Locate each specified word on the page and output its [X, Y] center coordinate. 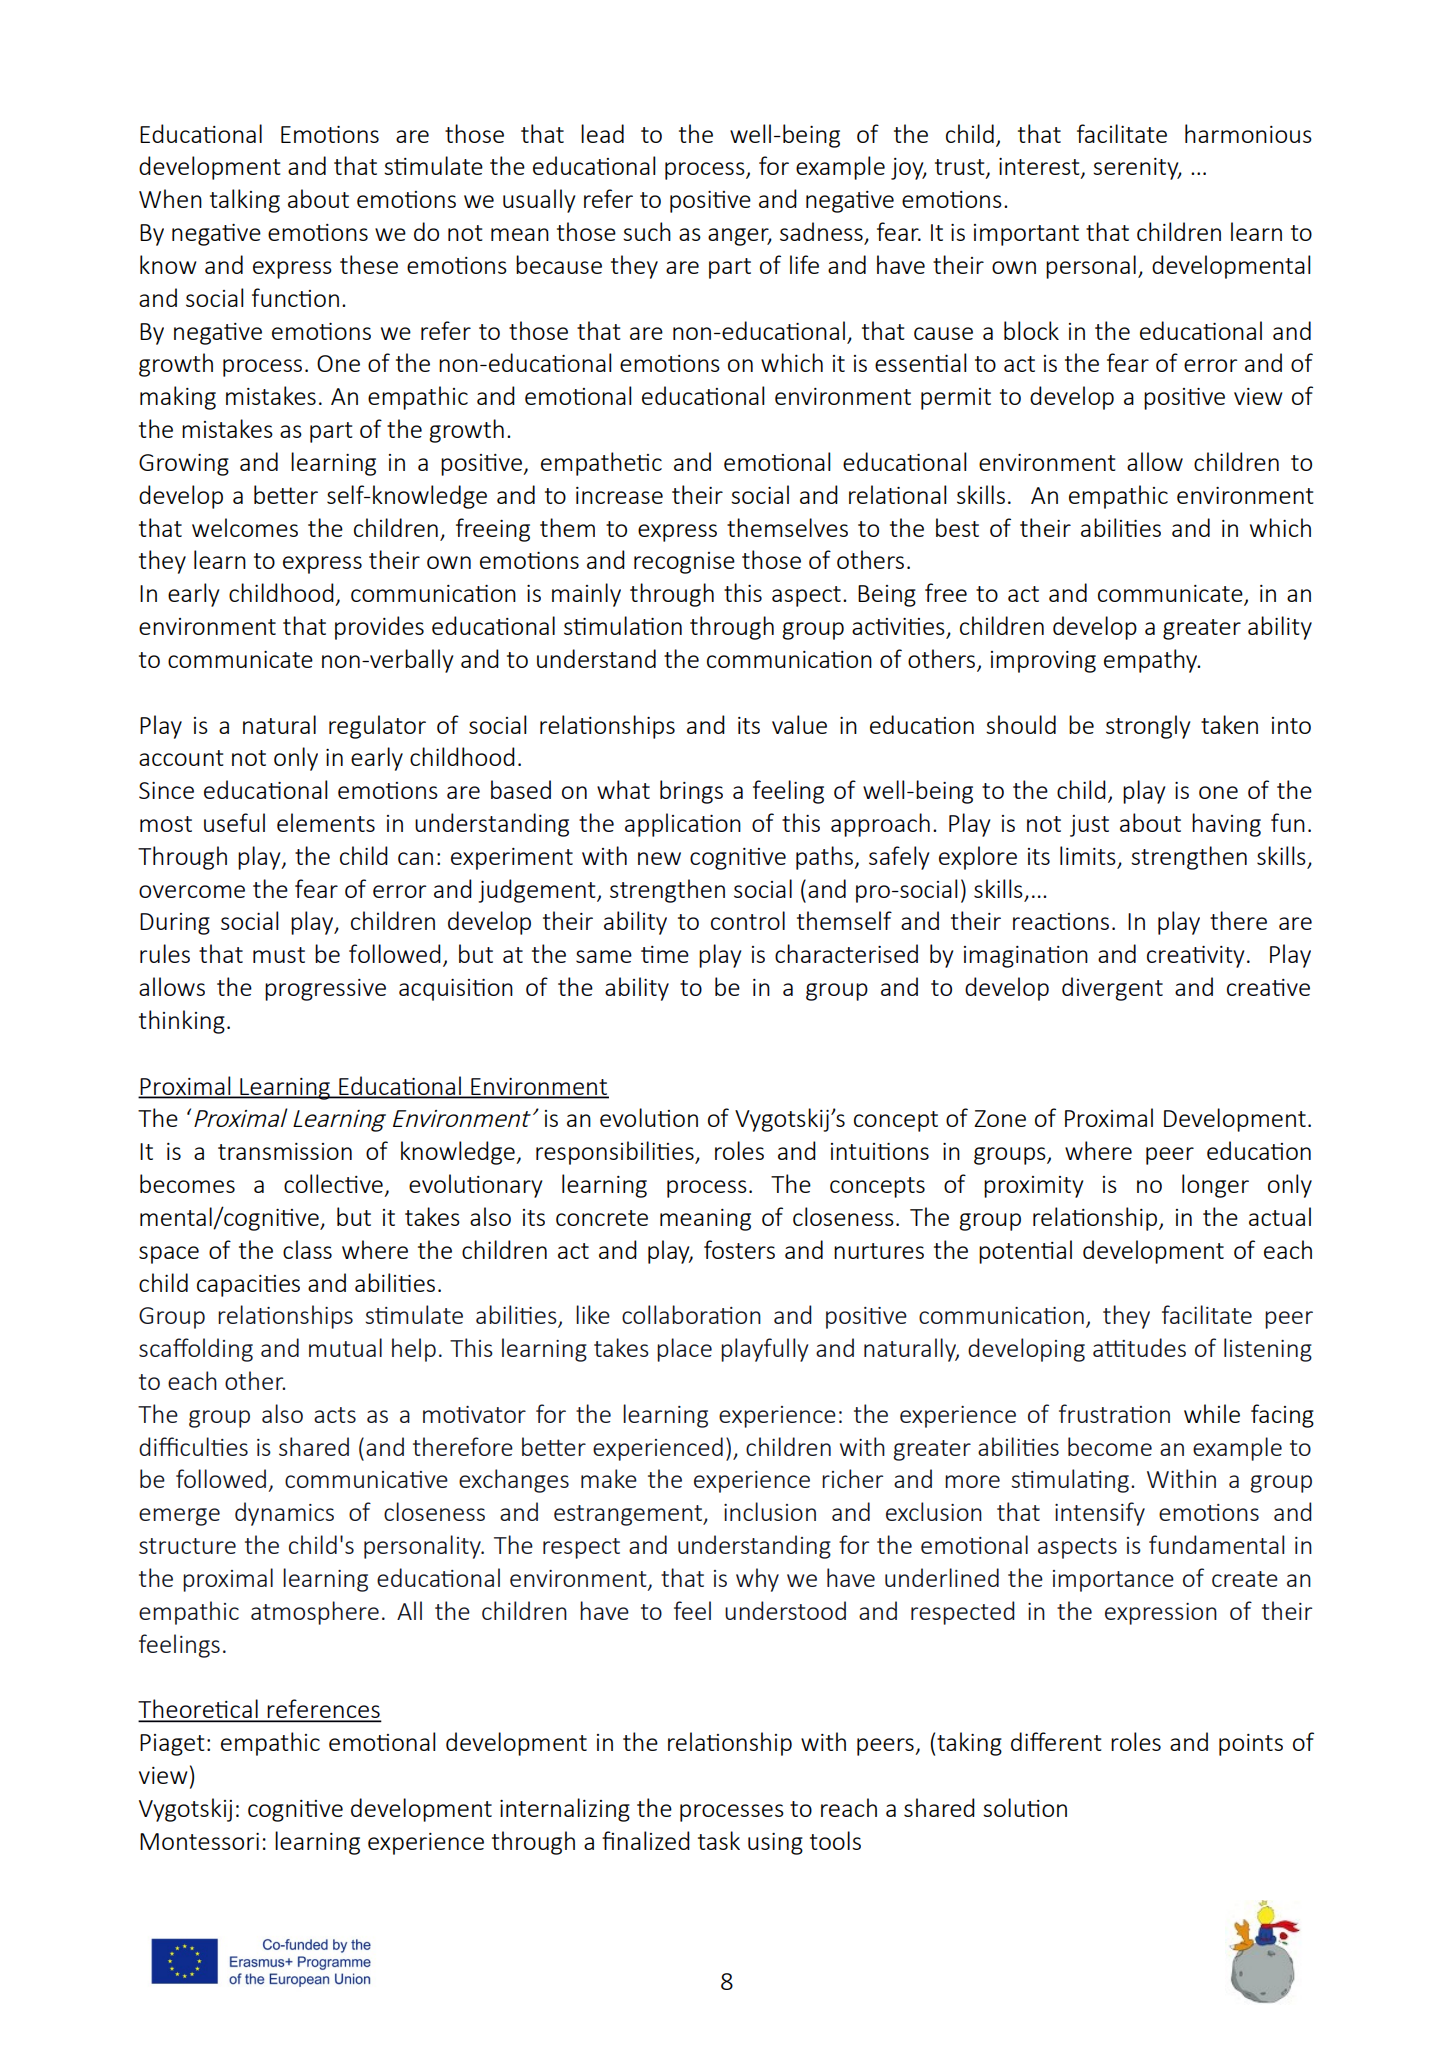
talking [245, 201]
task [719, 1840]
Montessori [199, 1841]
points [1251, 1745]
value [799, 724]
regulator [377, 727]
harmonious [1248, 133]
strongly [1148, 727]
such [647, 231]
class [307, 1249]
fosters [739, 1249]
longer [1215, 1186]
